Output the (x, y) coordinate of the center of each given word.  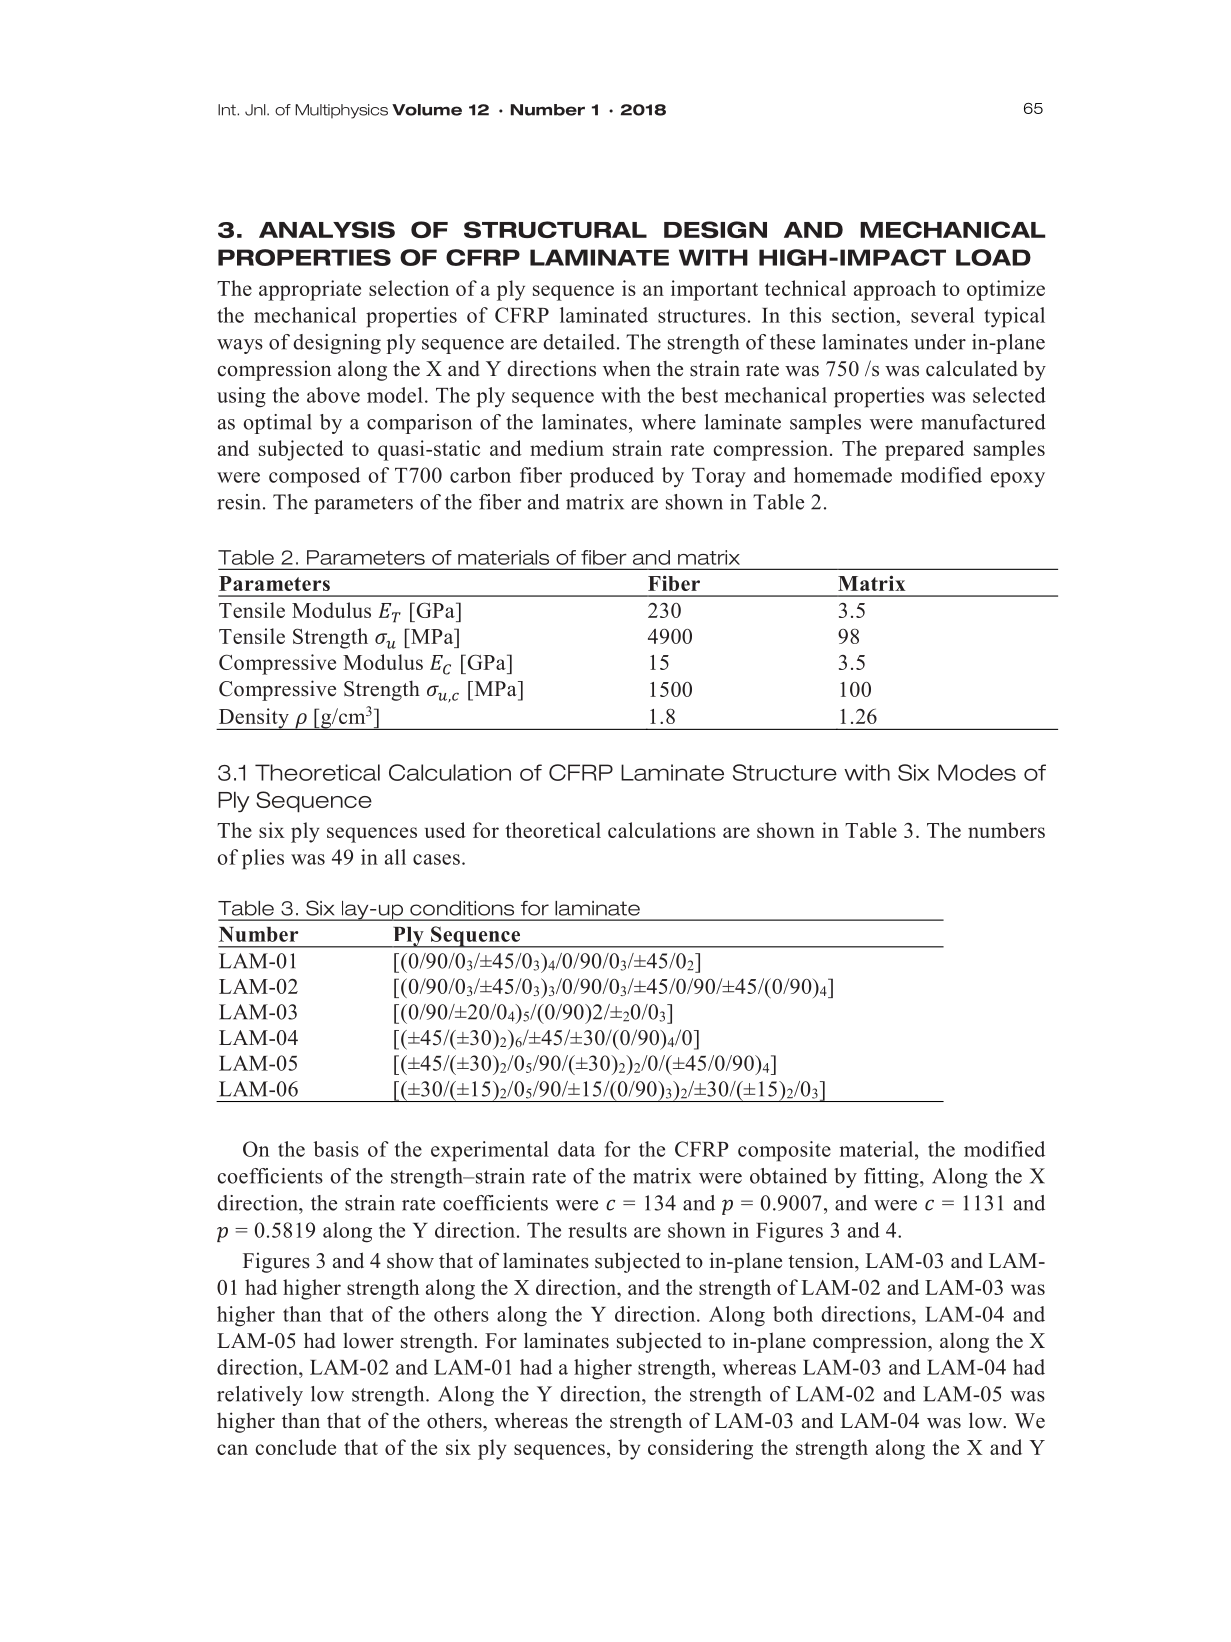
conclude (296, 1447)
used (445, 830)
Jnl (256, 110)
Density (254, 719)
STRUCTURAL (555, 229)
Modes (977, 772)
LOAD (993, 257)
